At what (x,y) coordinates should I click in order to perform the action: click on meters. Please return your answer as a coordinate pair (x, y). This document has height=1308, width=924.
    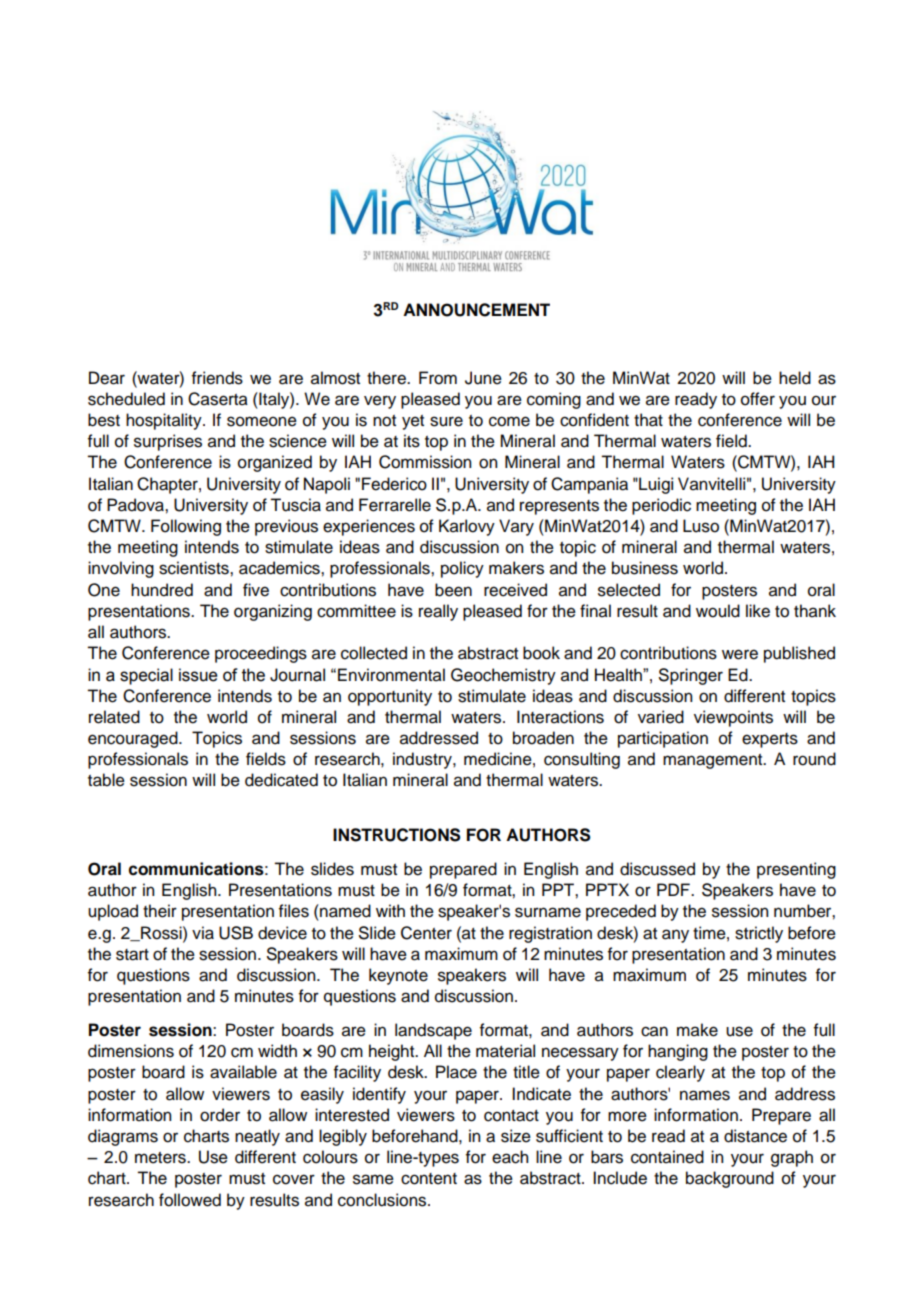
    Looking at the image, I should click on (161, 1158).
